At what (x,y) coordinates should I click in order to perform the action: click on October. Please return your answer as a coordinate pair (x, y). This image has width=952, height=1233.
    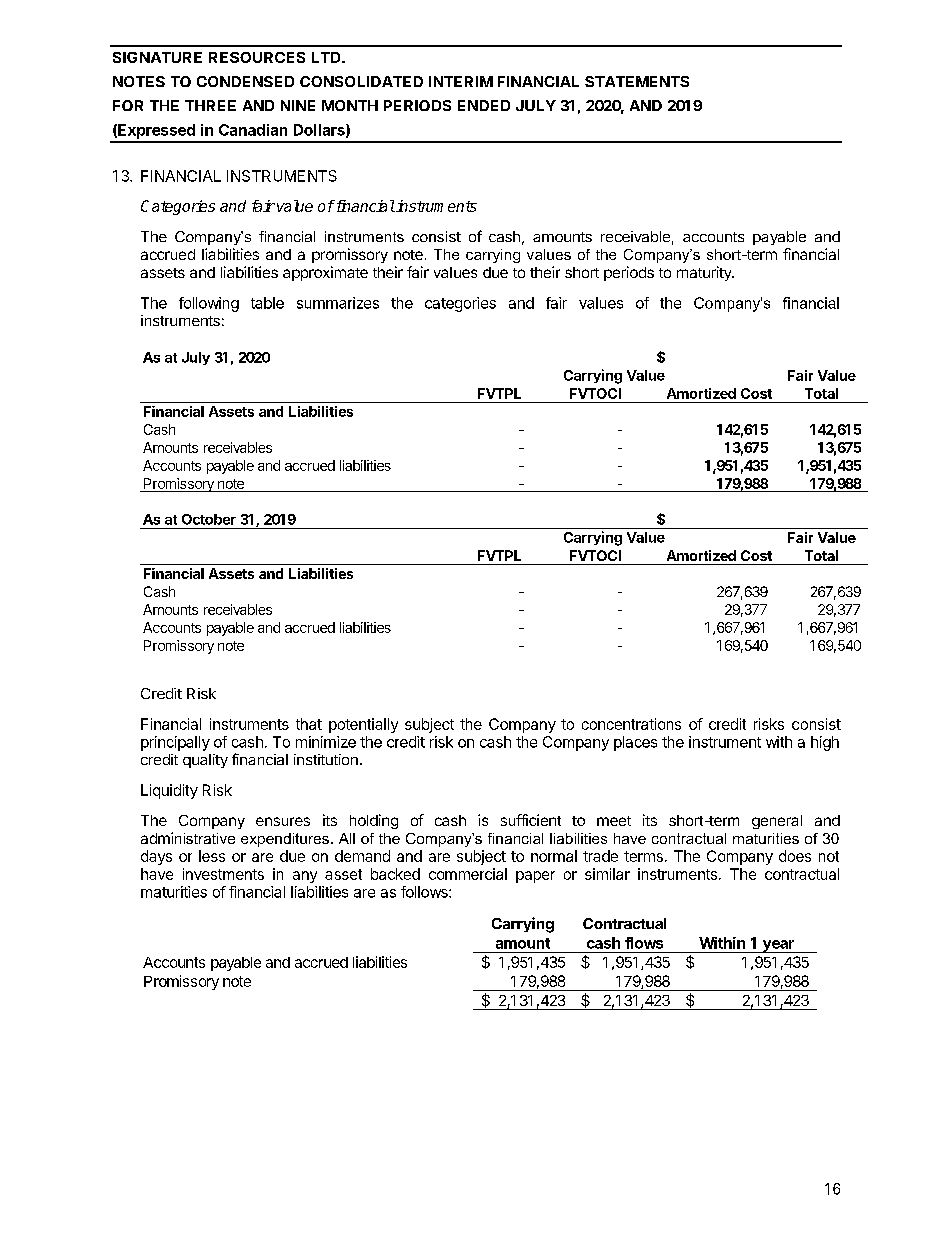
    Looking at the image, I should click on (209, 519).
